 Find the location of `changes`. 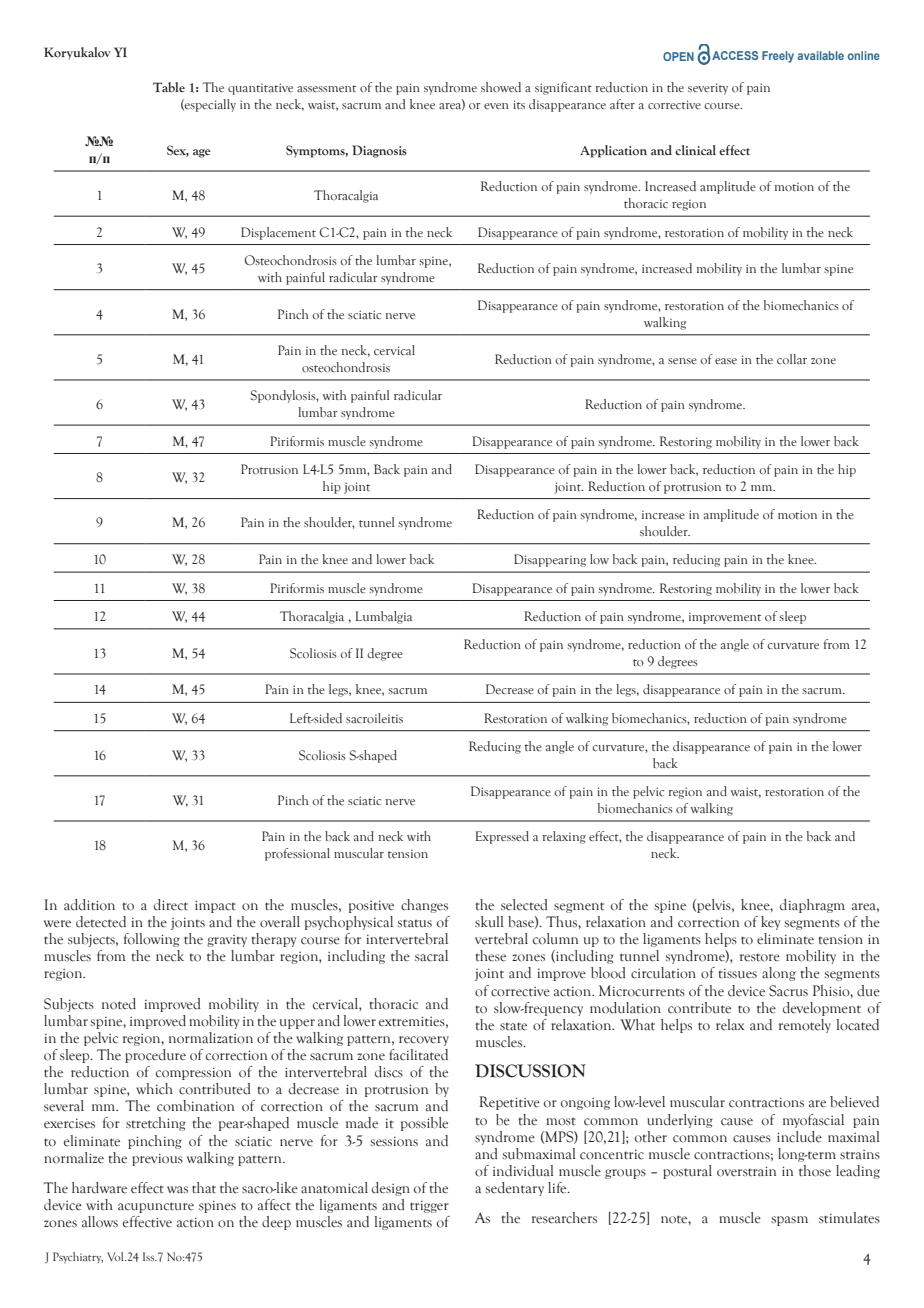

changes is located at coordinates (424, 906).
